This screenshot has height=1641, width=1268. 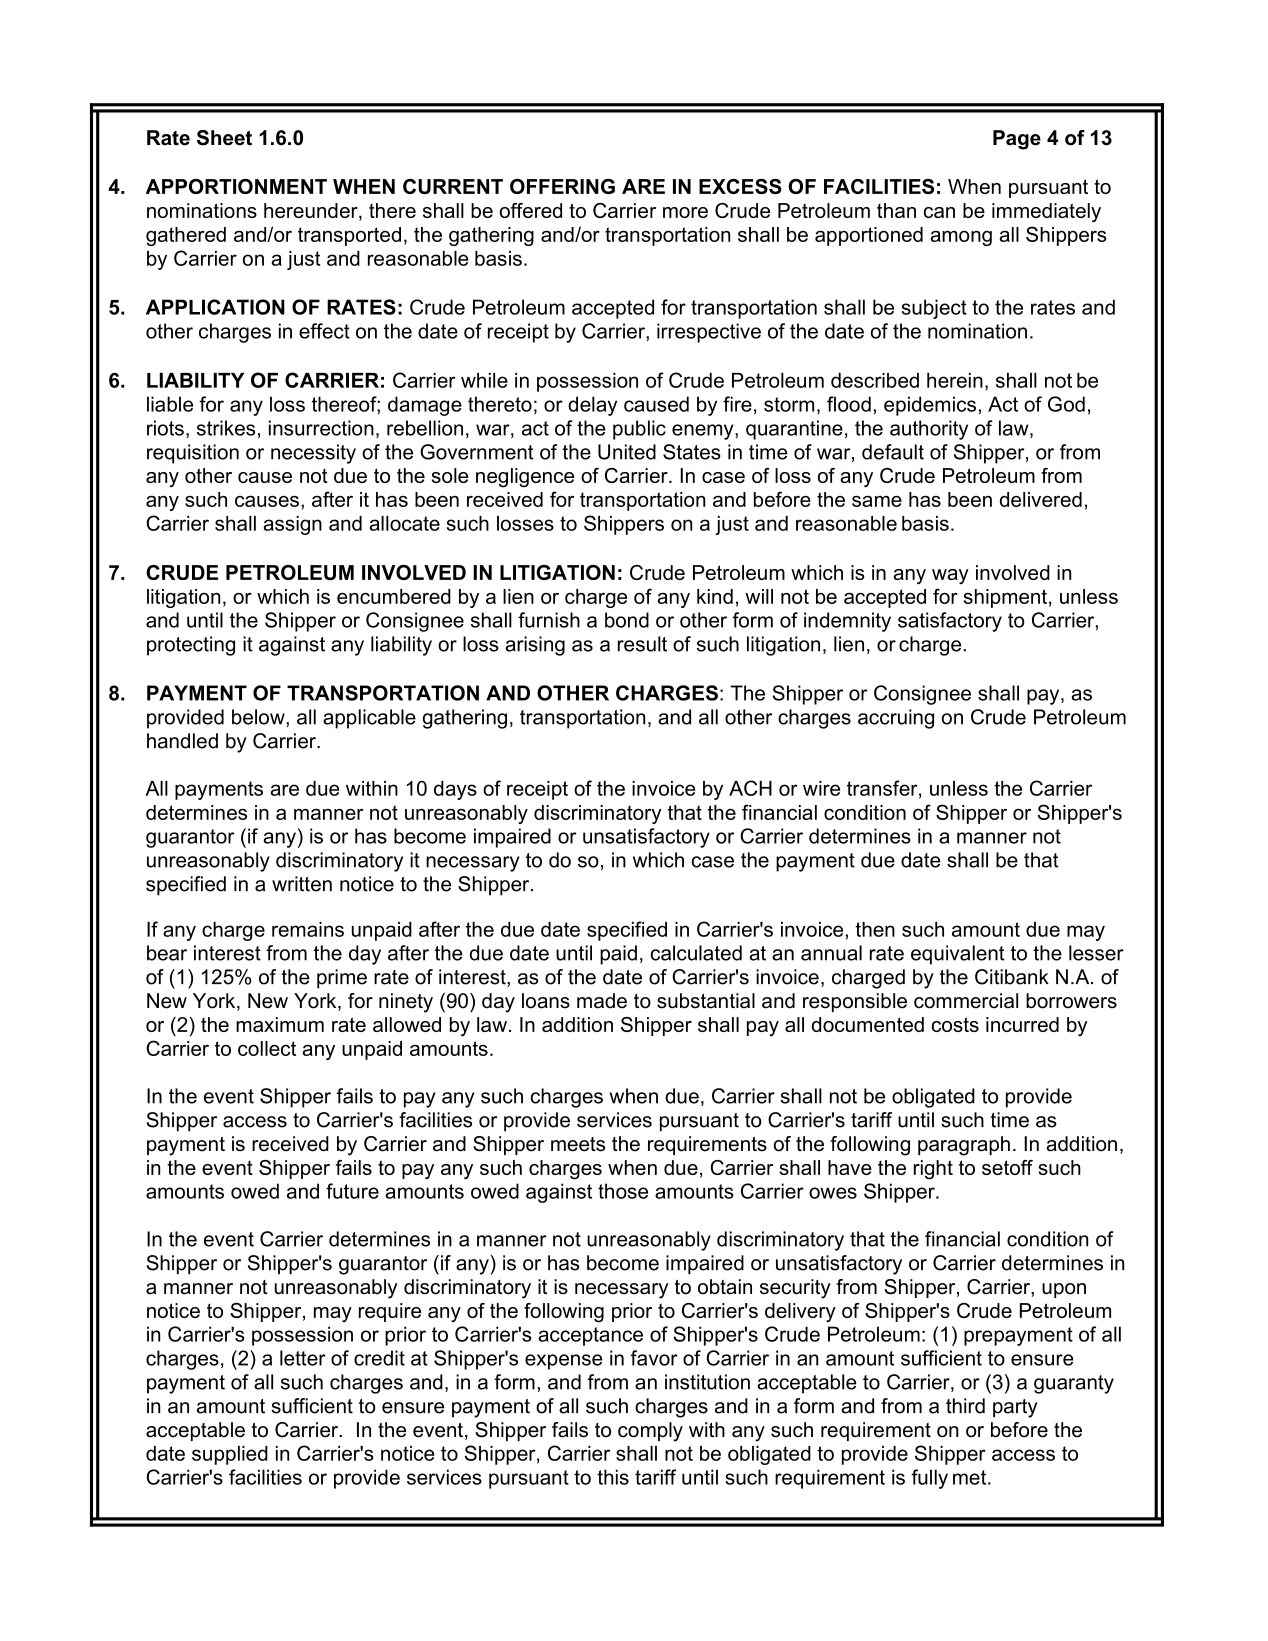 What do you see at coordinates (302, 884) in the screenshot?
I see `written` at bounding box center [302, 884].
